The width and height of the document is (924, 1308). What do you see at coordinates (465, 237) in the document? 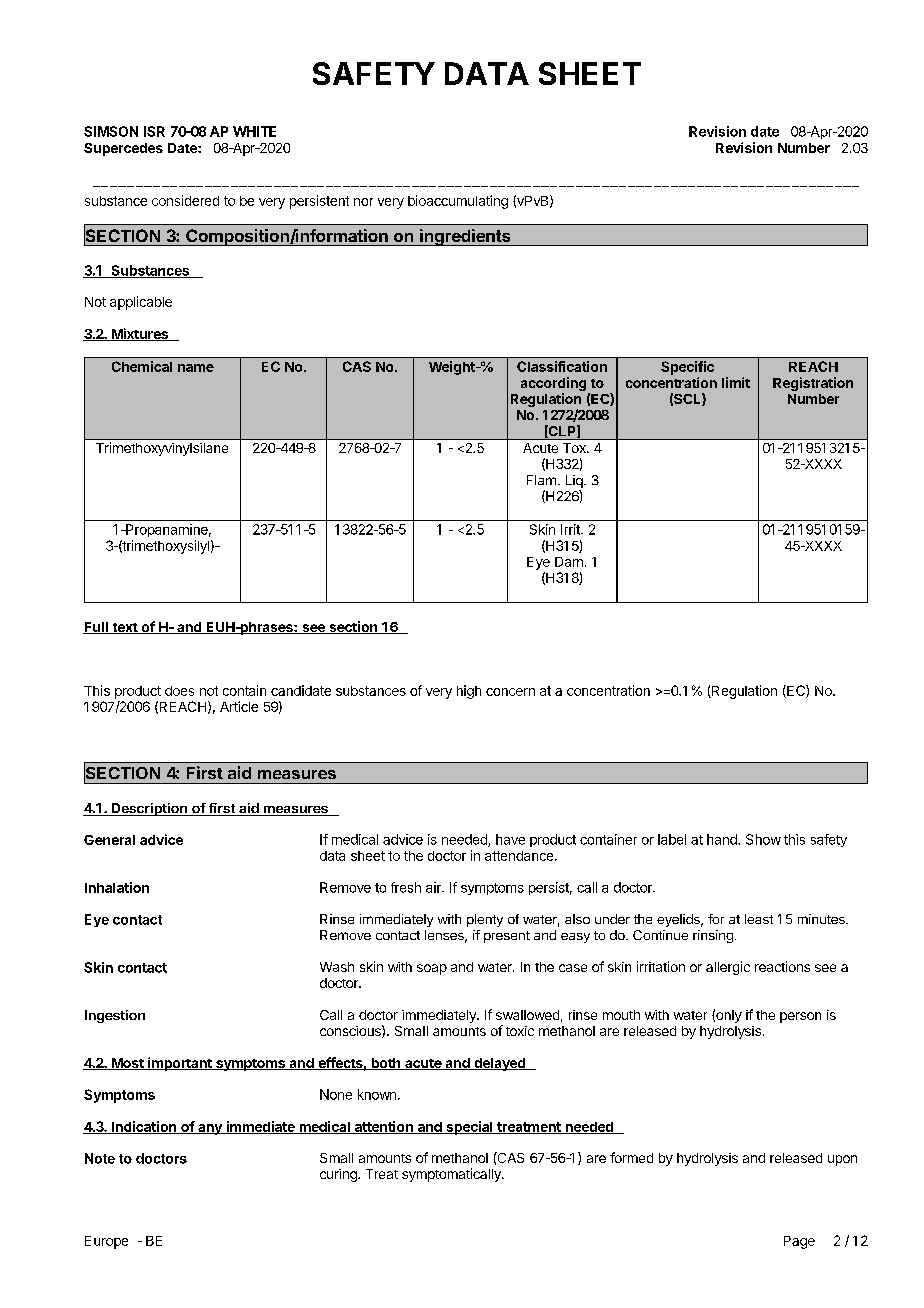
I see `ingredients` at bounding box center [465, 237].
